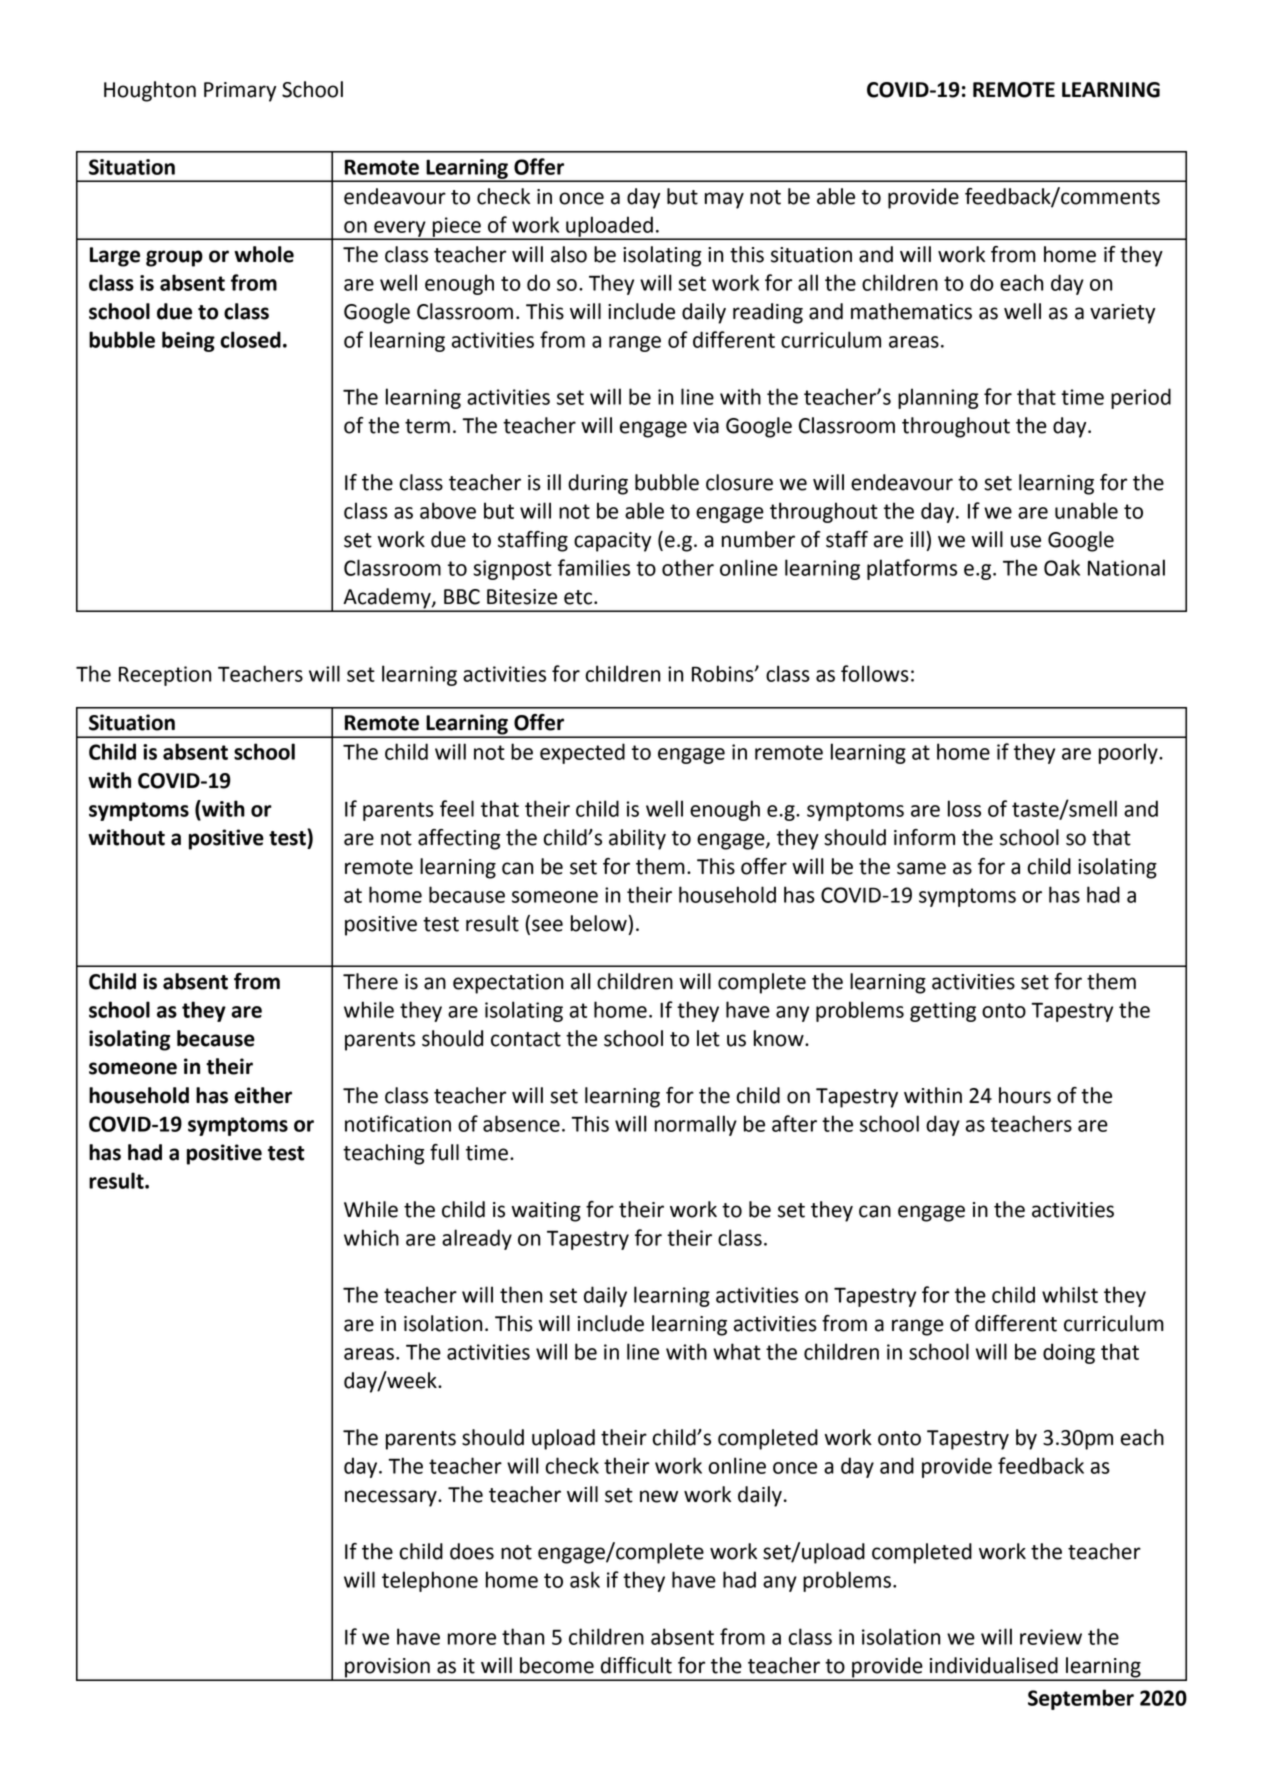 Image resolution: width=1263 pixels, height=1787 pixels. What do you see at coordinates (1070, 1294) in the page?
I see `whilst` at bounding box center [1070, 1294].
